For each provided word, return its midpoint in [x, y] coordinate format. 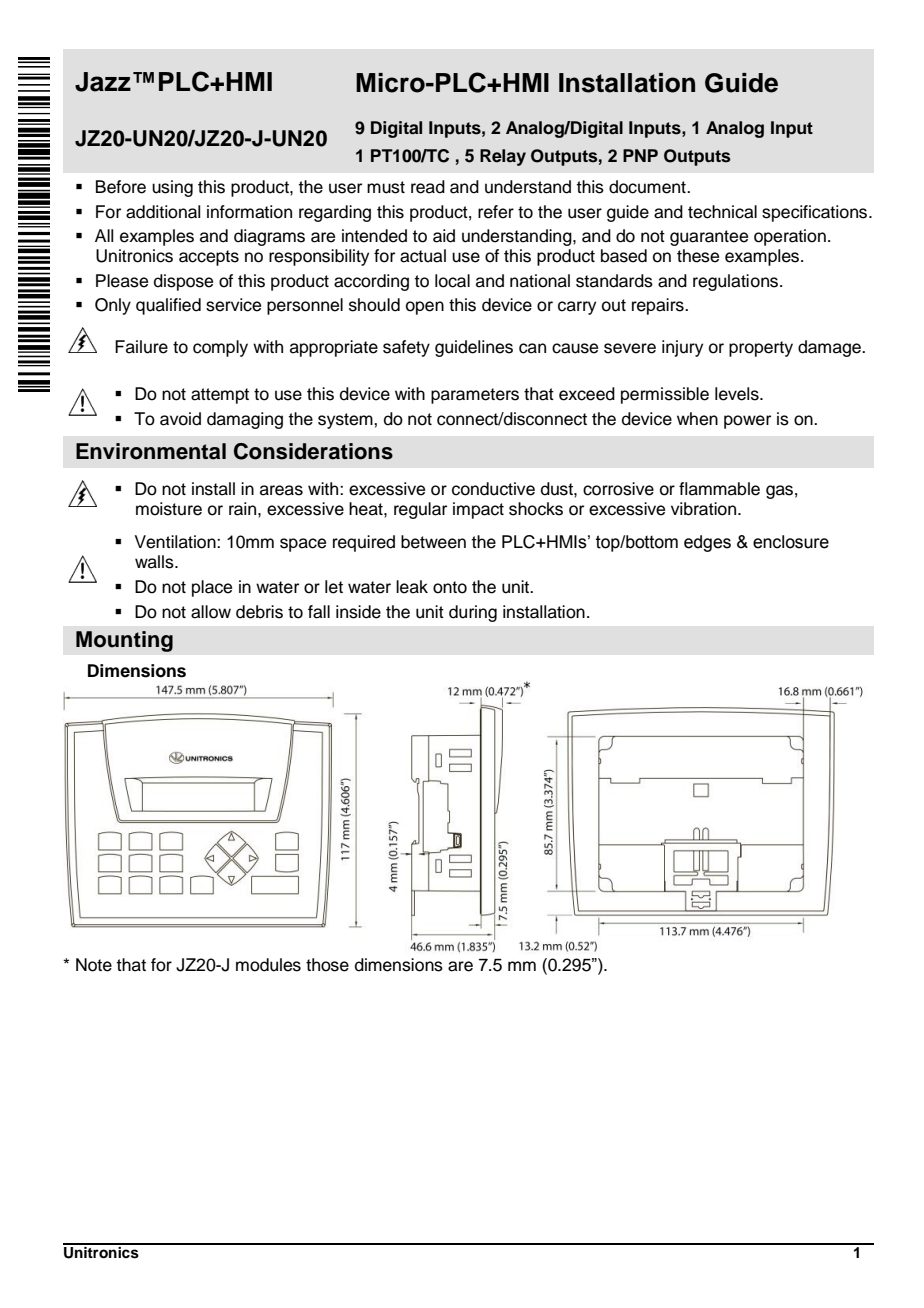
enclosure [791, 542]
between [433, 542]
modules [268, 965]
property [761, 349]
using [172, 188]
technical [722, 212]
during [473, 613]
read [428, 187]
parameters [475, 396]
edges [707, 543]
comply [220, 348]
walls [155, 562]
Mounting [124, 641]
